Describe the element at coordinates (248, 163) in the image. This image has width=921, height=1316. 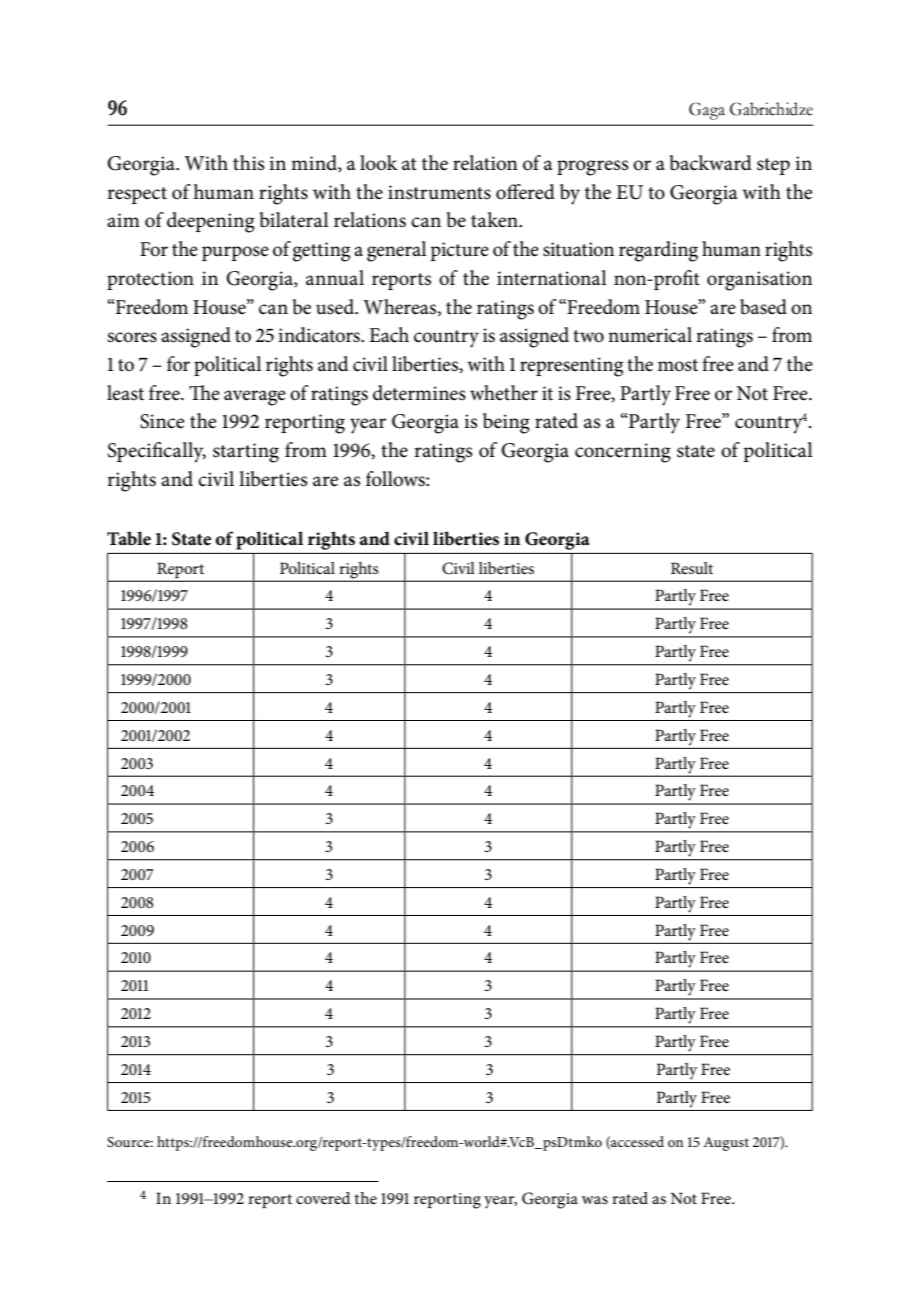
I see `this` at that location.
